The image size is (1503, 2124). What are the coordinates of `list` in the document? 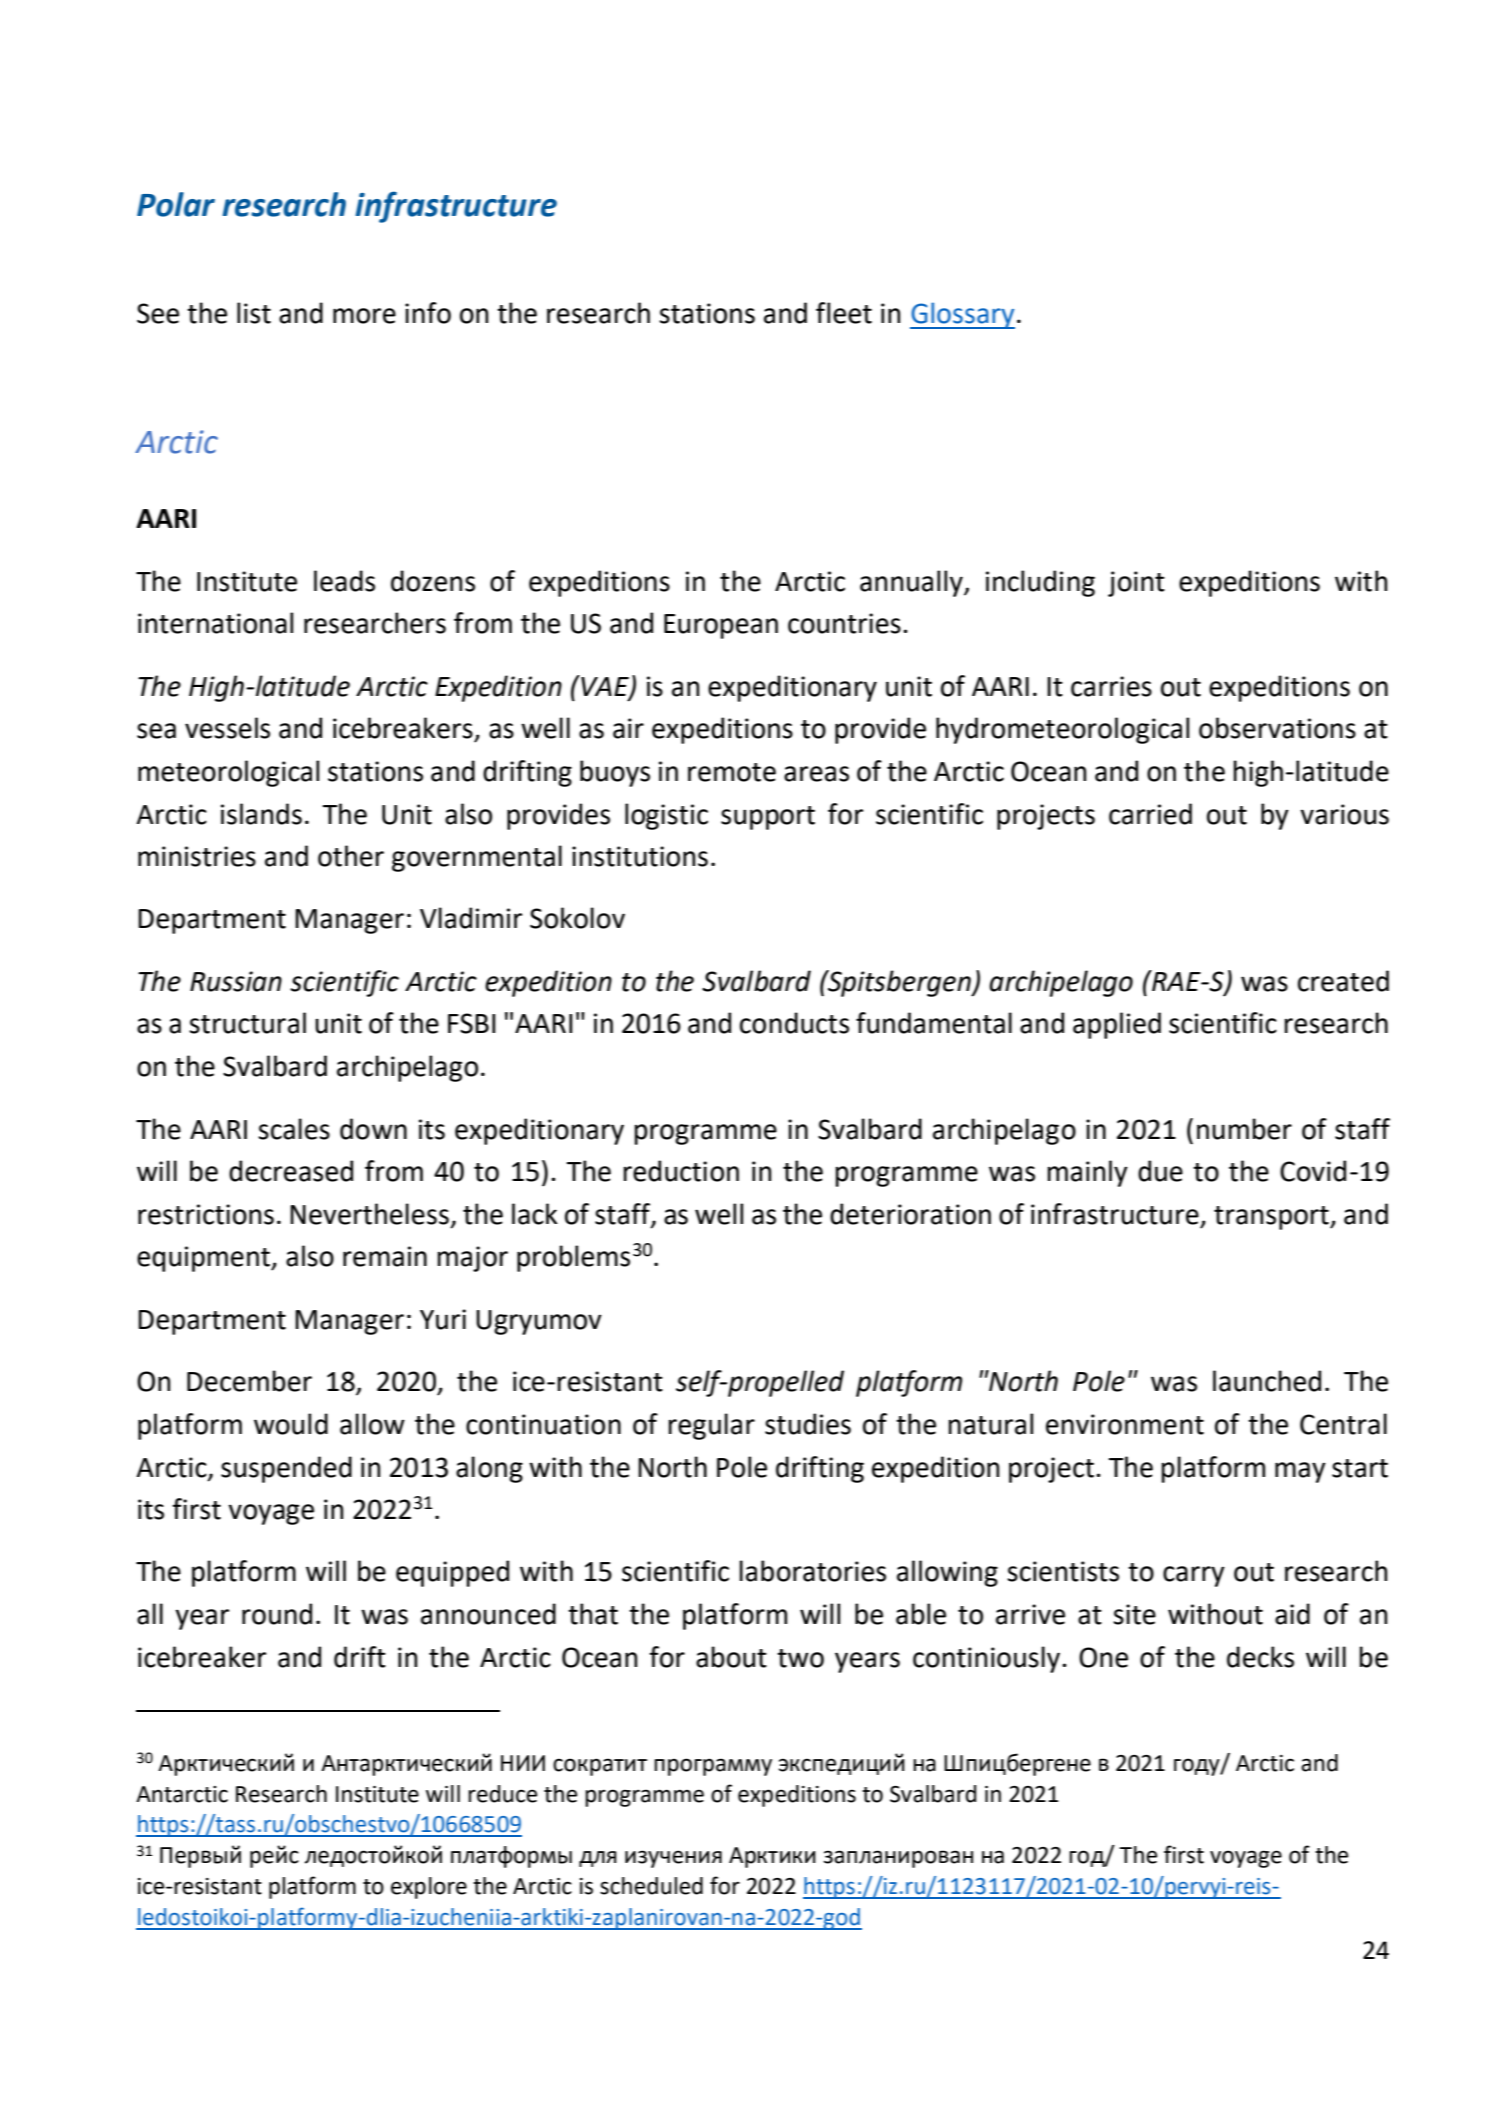 It's located at (254, 313).
